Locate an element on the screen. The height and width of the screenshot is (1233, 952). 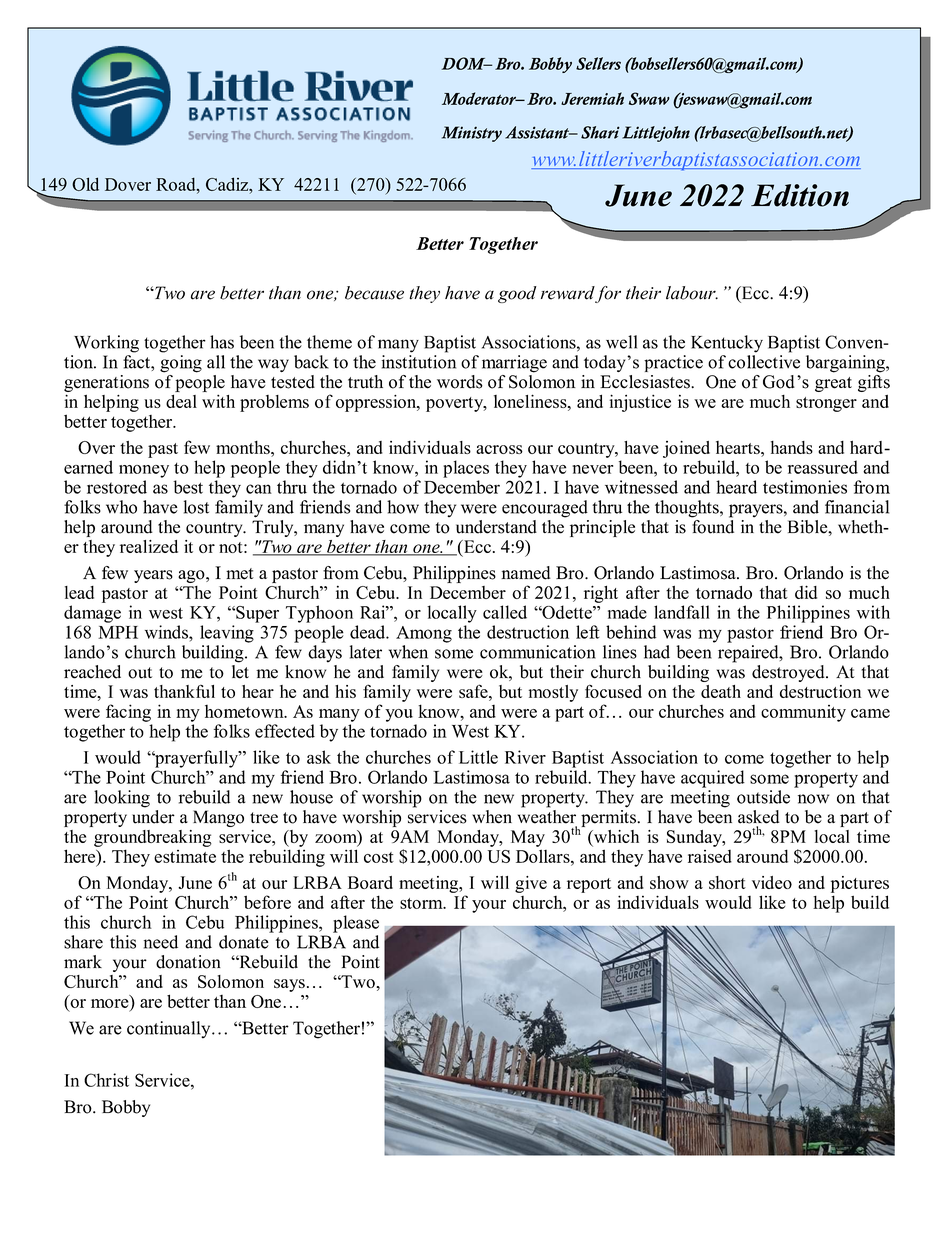
Moderator is located at coordinates (480, 98).
